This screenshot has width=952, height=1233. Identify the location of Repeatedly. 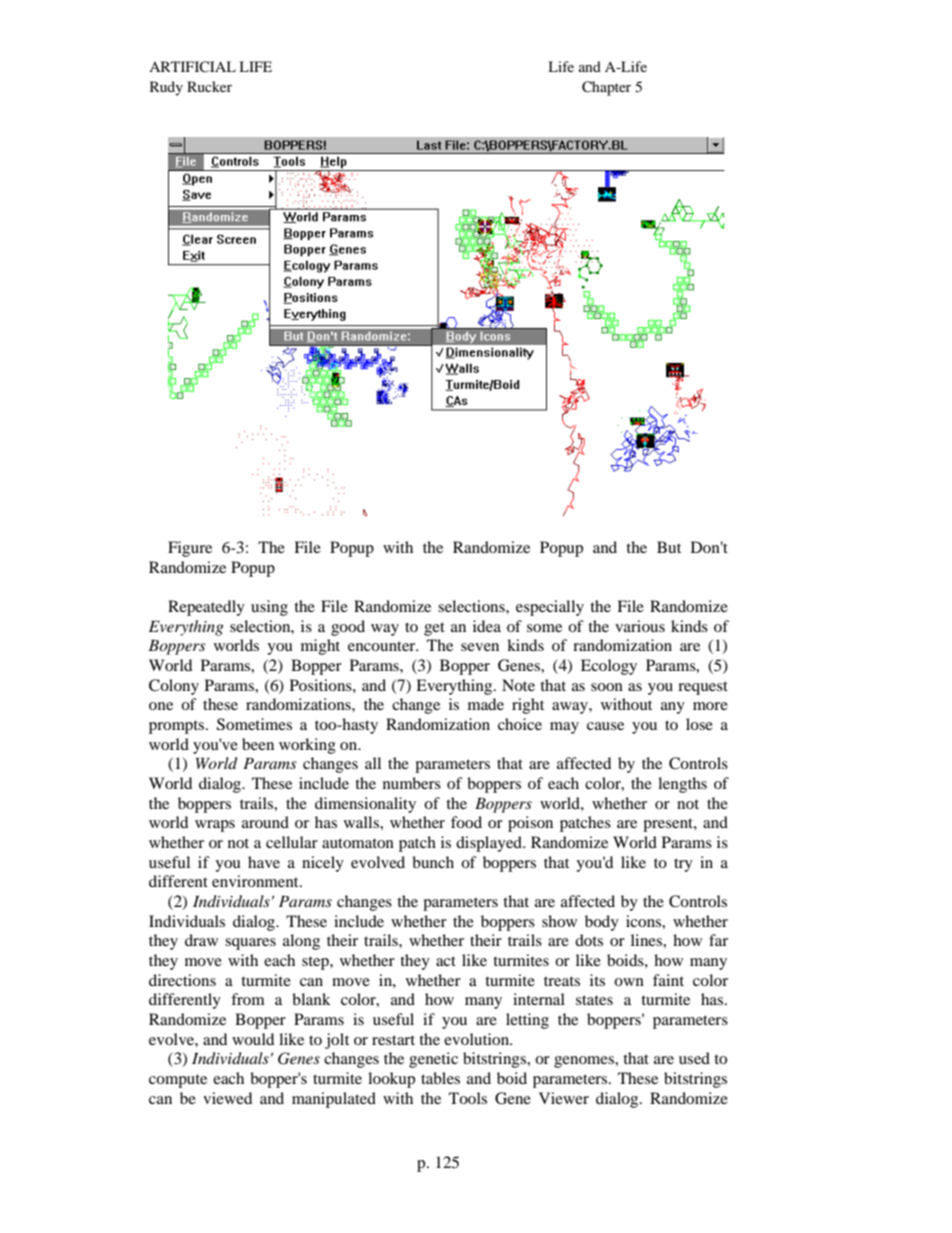
(206, 608).
